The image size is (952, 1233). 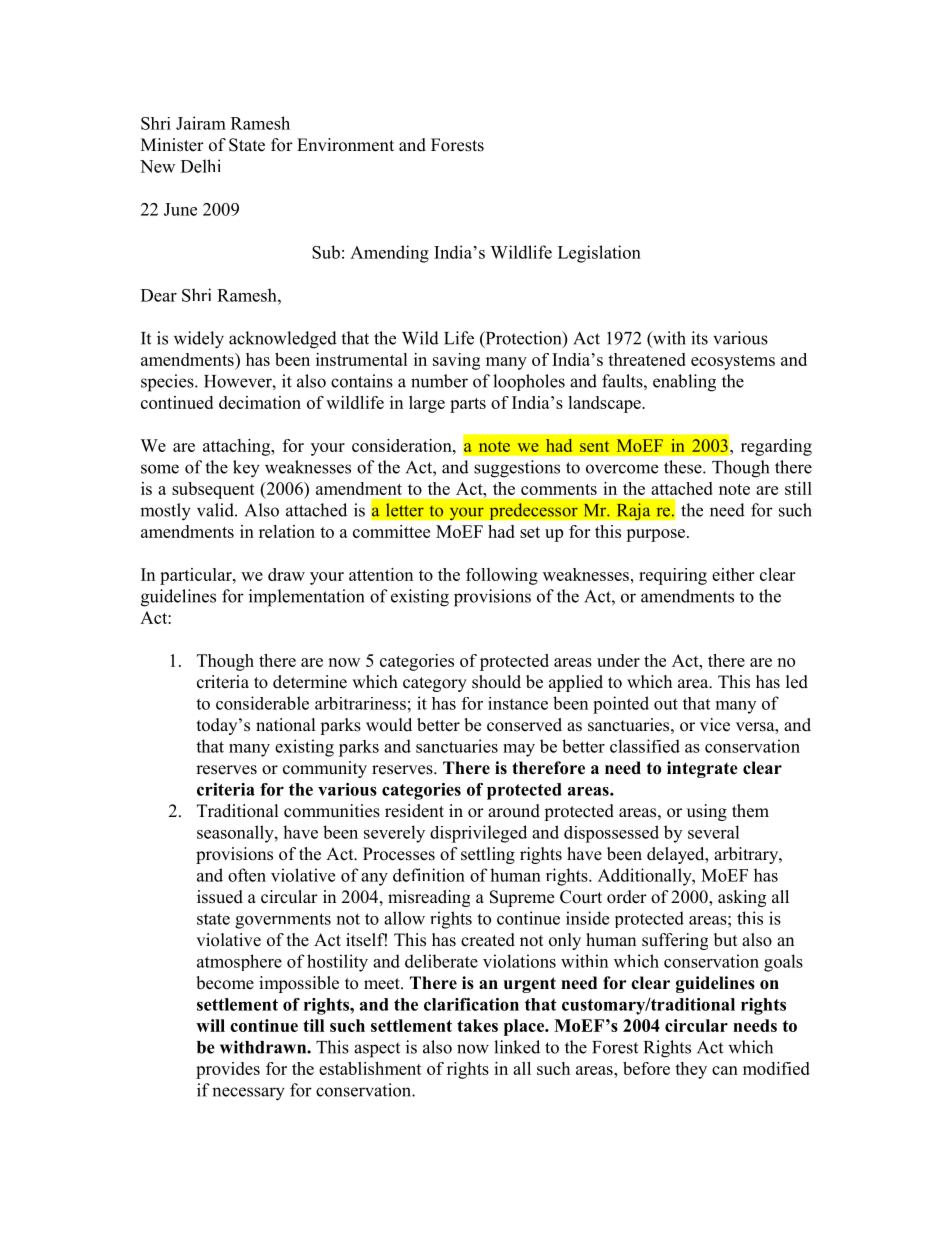 I want to click on linked, so click(x=517, y=1047).
